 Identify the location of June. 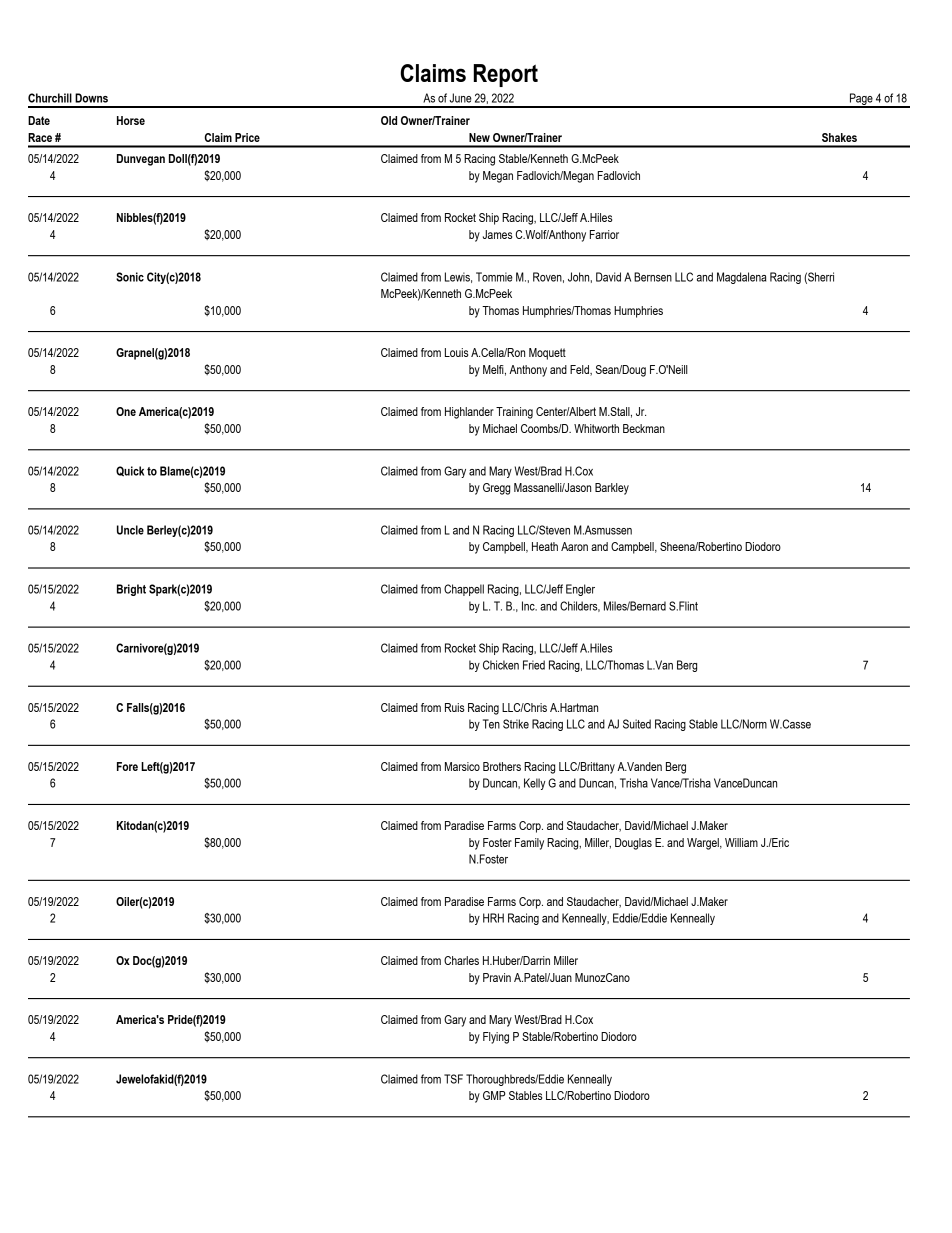
(460, 98).
